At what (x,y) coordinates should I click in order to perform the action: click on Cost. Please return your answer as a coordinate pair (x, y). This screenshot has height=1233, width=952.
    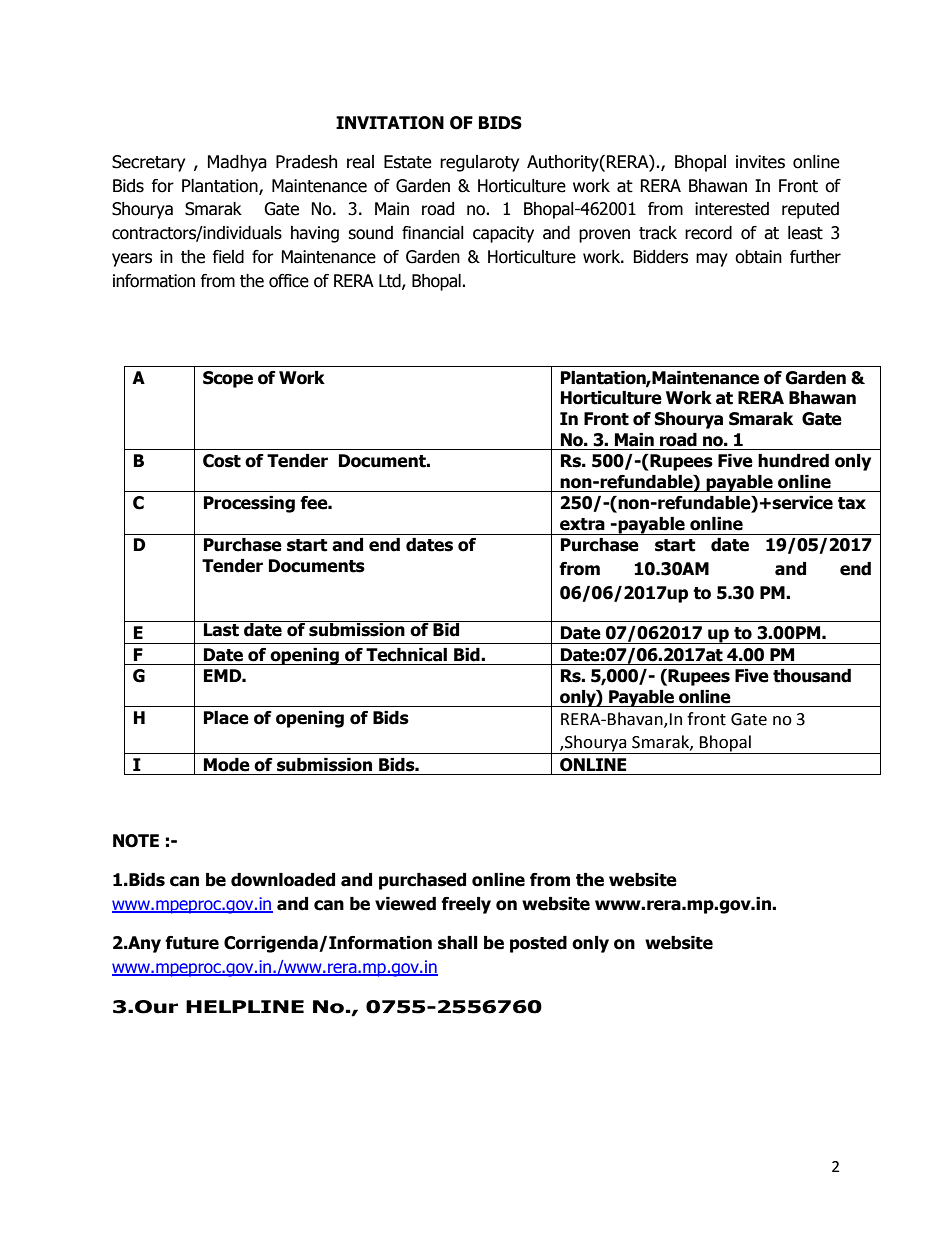
    Looking at the image, I should click on (222, 461).
